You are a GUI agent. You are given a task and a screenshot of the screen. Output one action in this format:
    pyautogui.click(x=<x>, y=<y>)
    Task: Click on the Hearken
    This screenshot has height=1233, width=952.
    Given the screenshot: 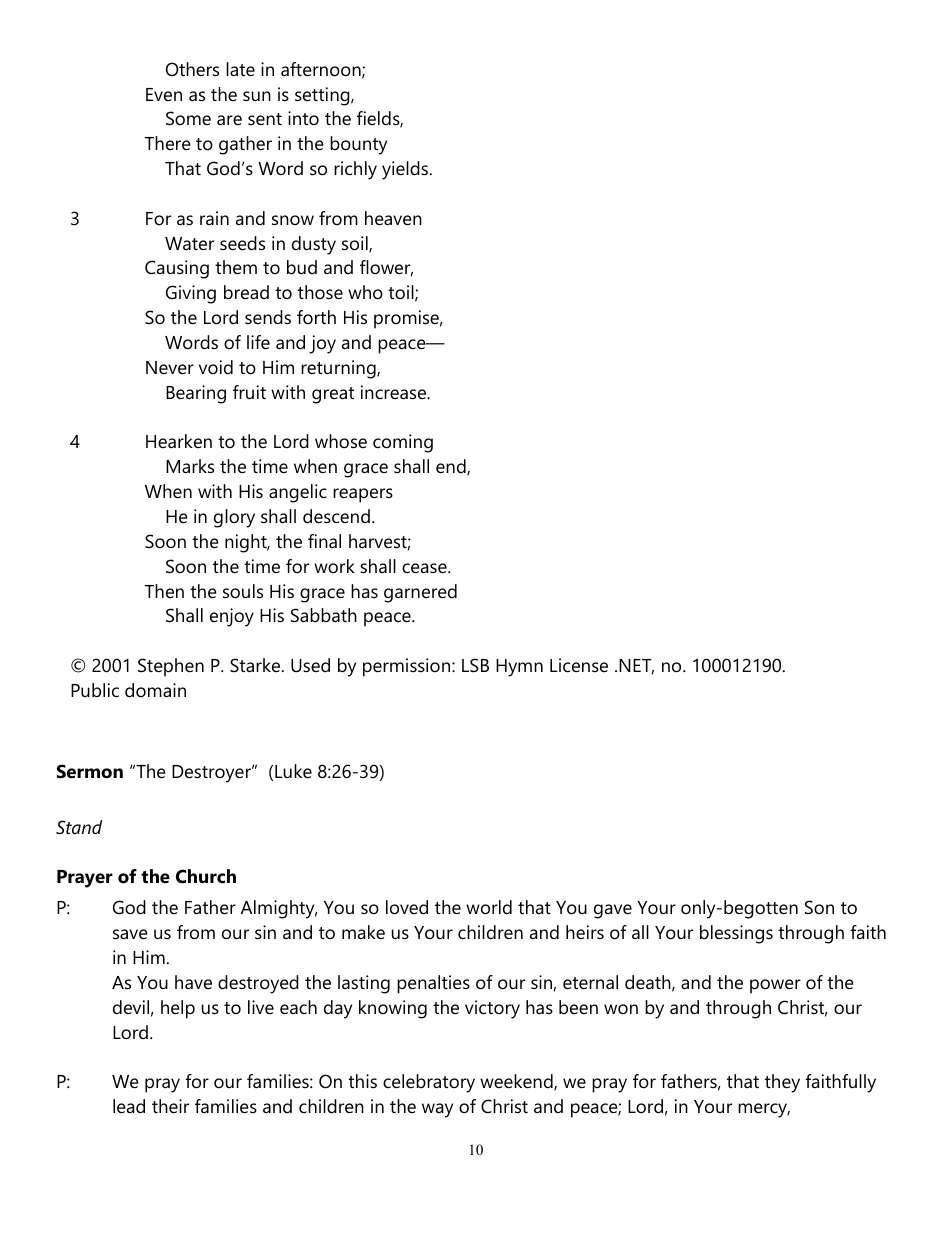 What is the action you would take?
    pyautogui.click(x=179, y=441)
